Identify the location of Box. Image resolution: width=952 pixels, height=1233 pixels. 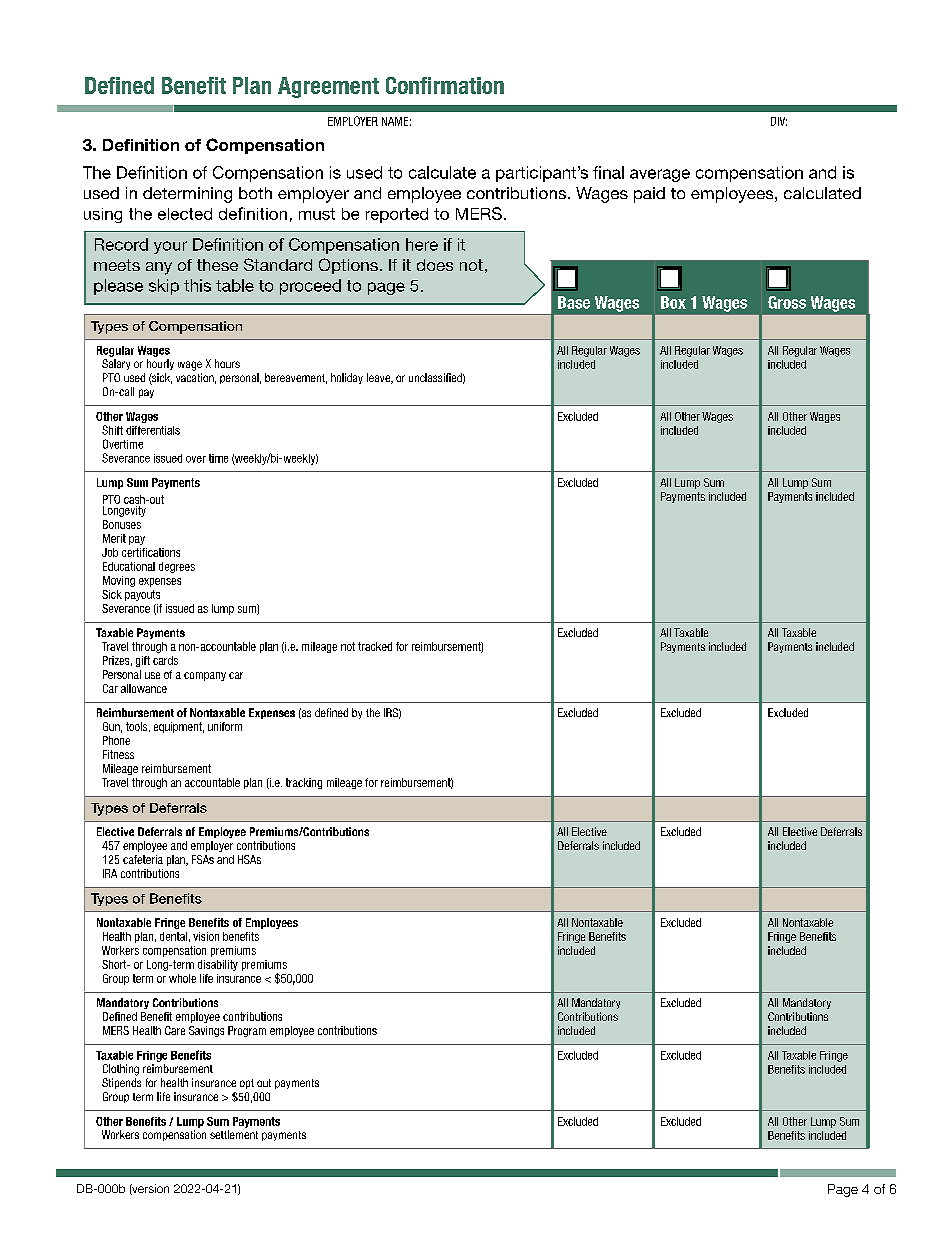
(673, 302).
